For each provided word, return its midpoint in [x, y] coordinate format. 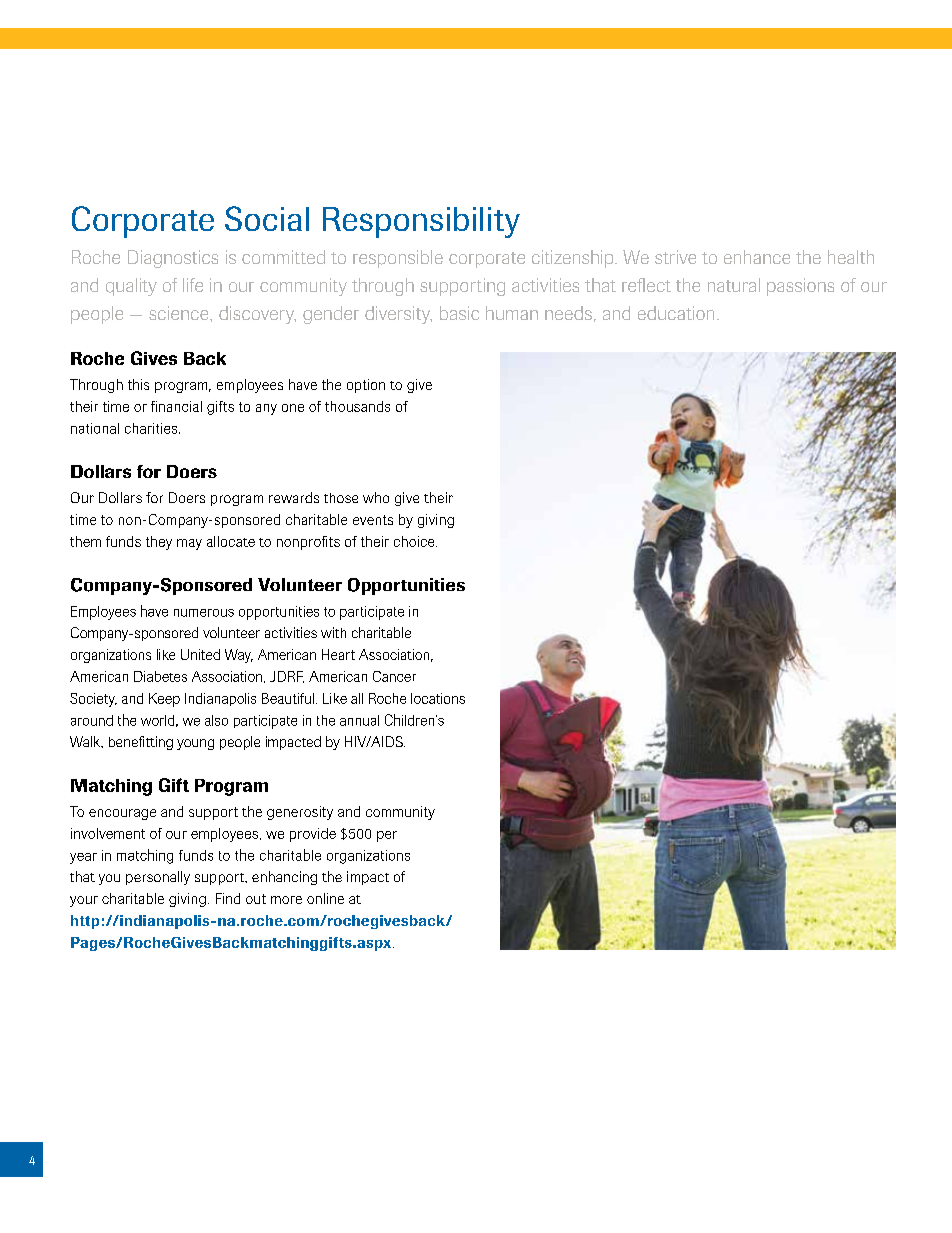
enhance [757, 257]
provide [313, 835]
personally [158, 878]
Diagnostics [173, 259]
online [325, 898]
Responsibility [421, 222]
